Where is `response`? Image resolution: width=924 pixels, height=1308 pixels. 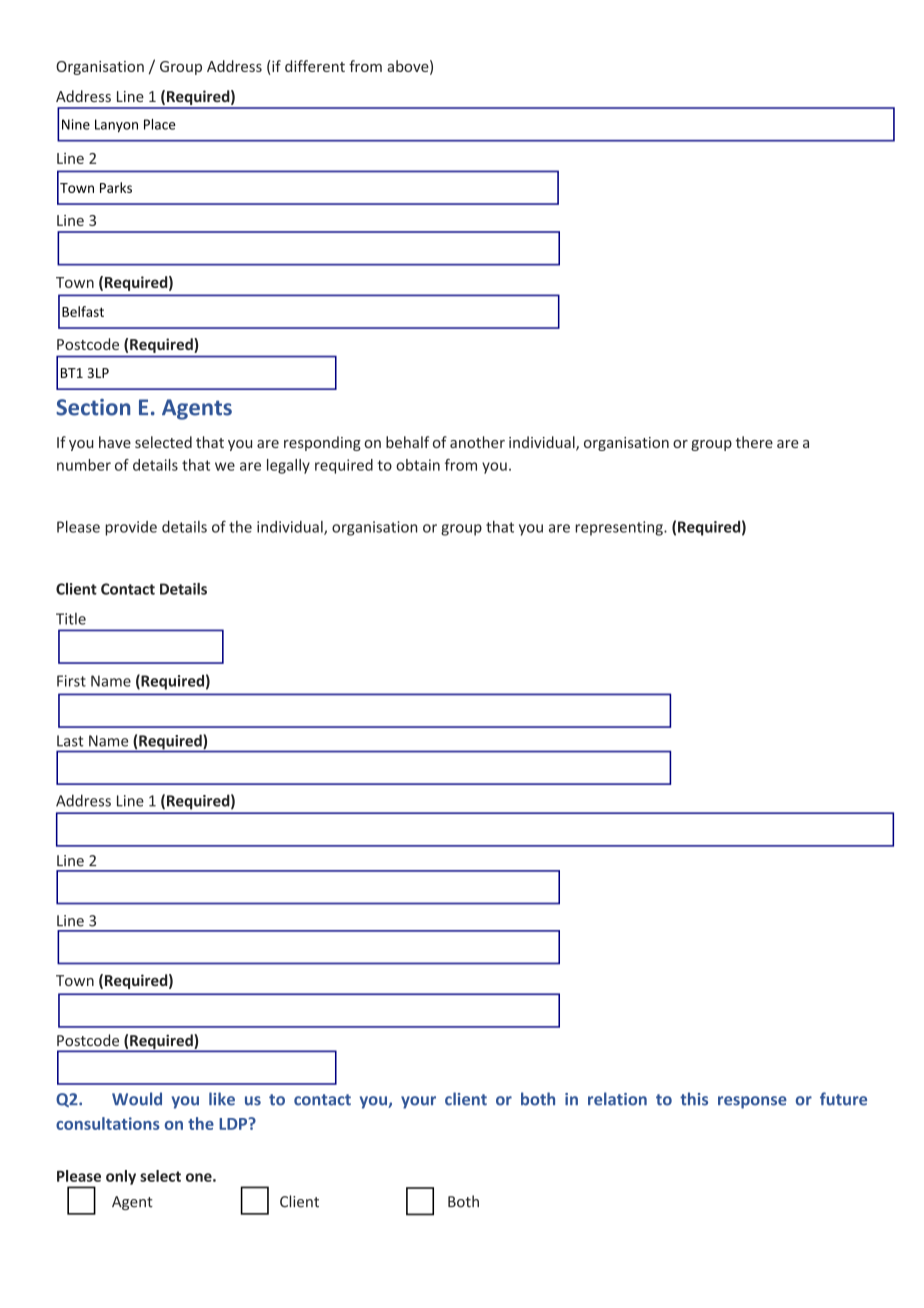 response is located at coordinates (752, 1102).
